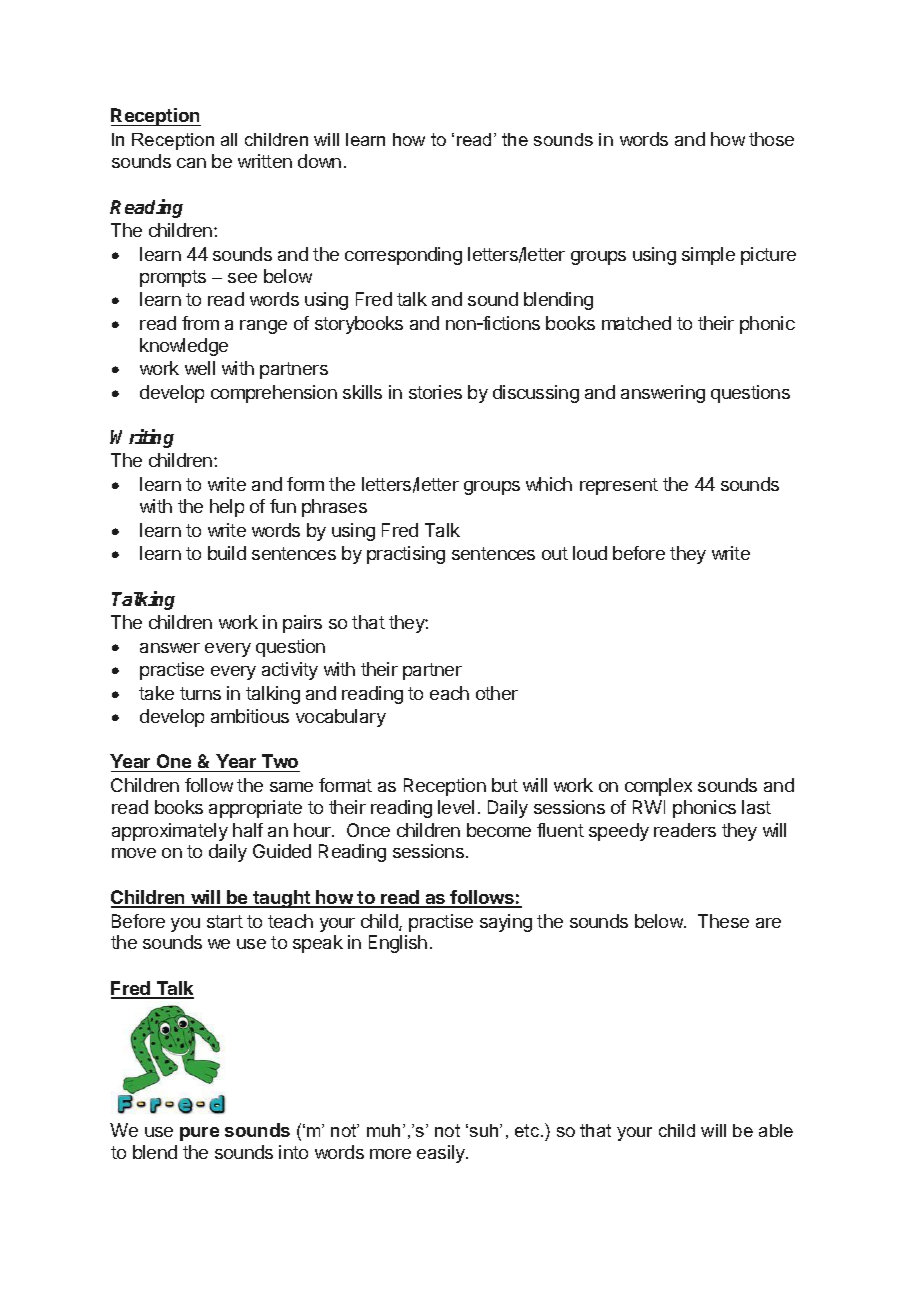 The height and width of the document is (1308, 924). I want to click on able, so click(776, 1130).
